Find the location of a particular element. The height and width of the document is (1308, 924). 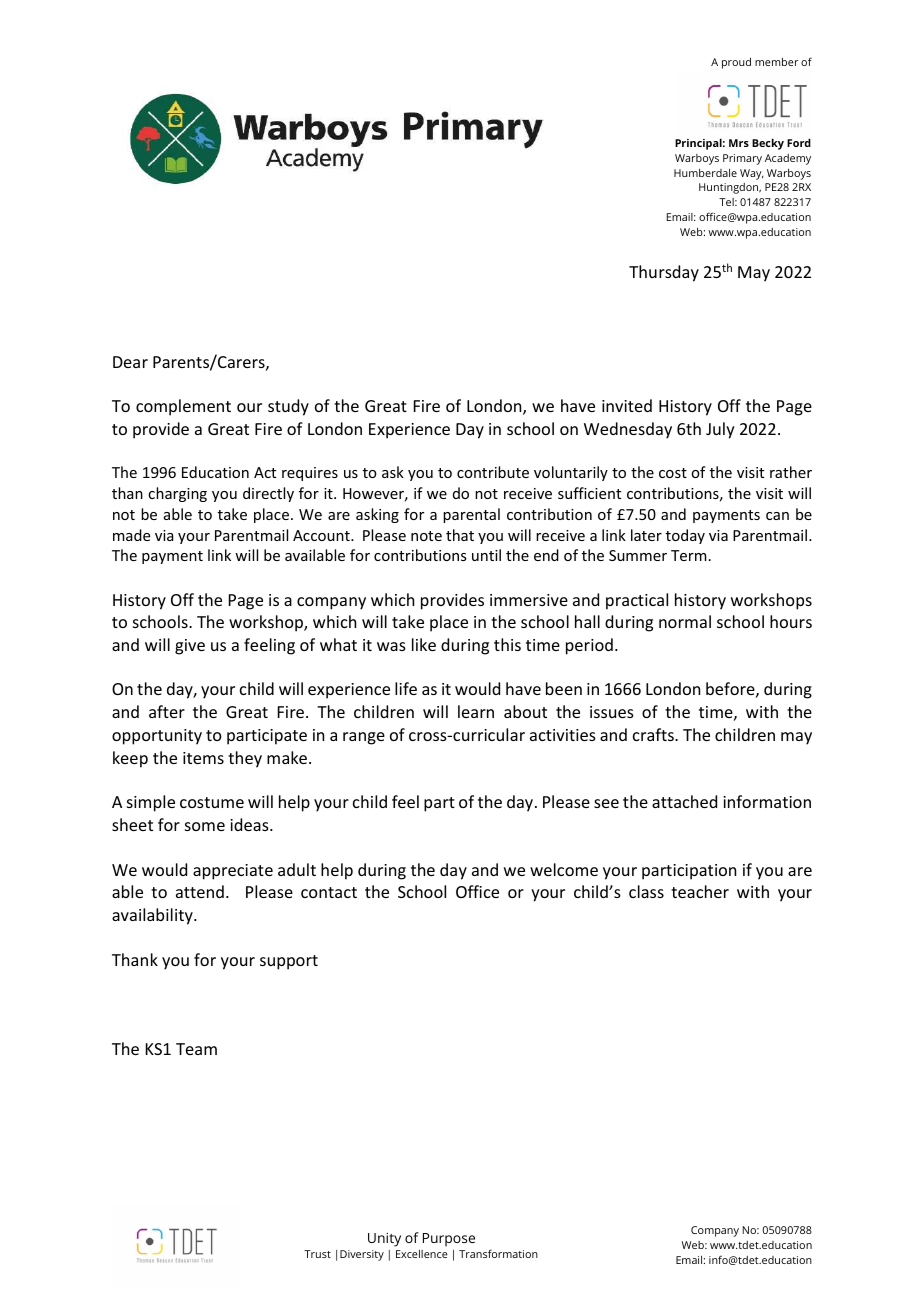

normal is located at coordinates (685, 621).
